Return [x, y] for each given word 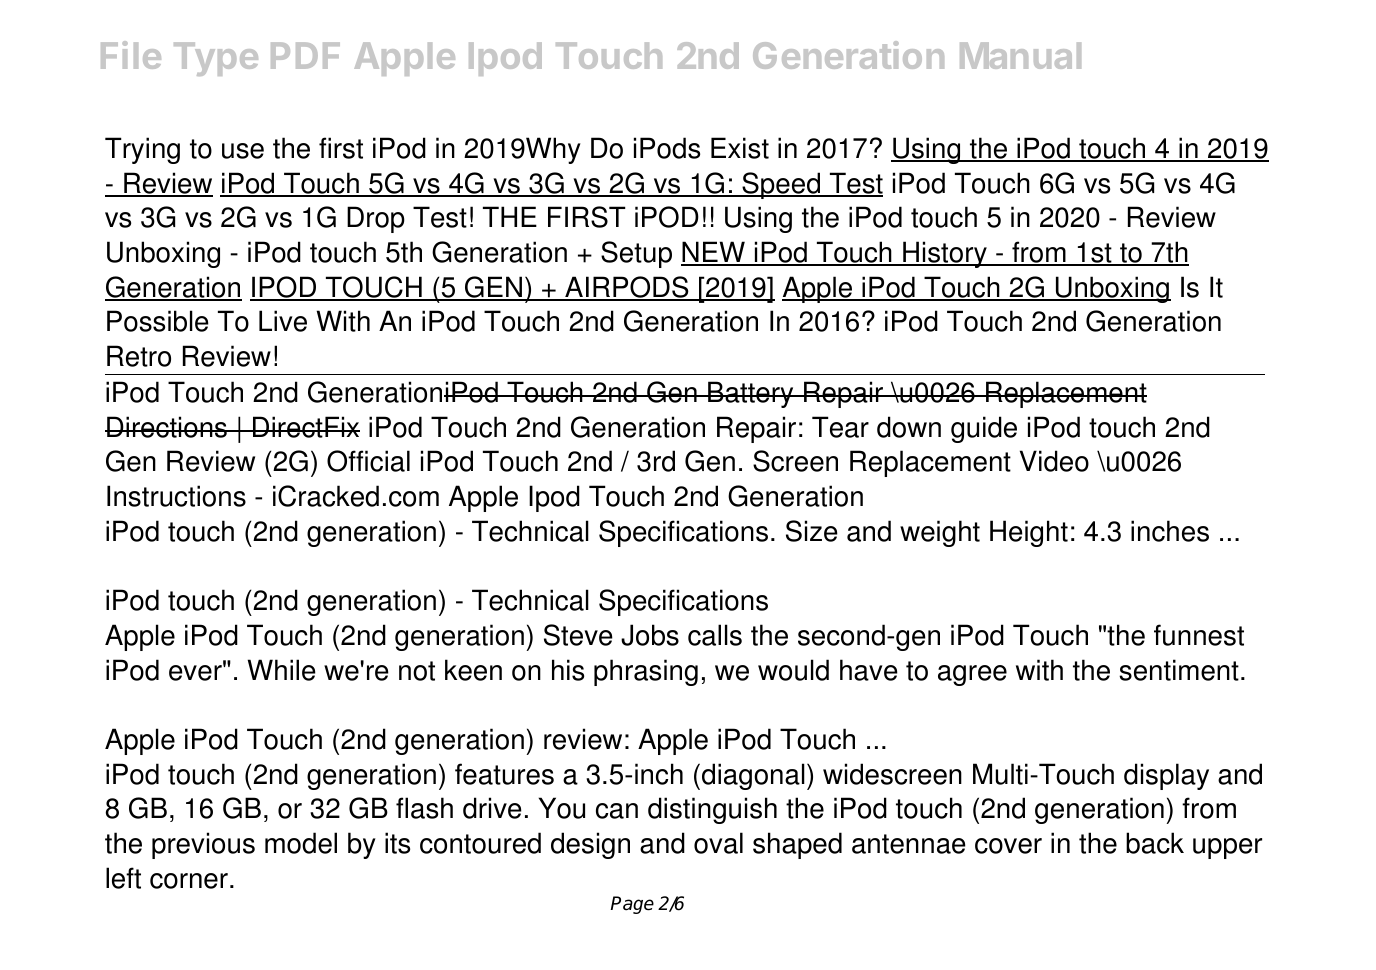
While [282, 670]
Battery [751, 394]
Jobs [650, 635]
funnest [1199, 635]
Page [632, 905]
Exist [740, 148]
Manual [1020, 55]
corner [189, 881]
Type [216, 59]
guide [984, 429]
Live [283, 321]
